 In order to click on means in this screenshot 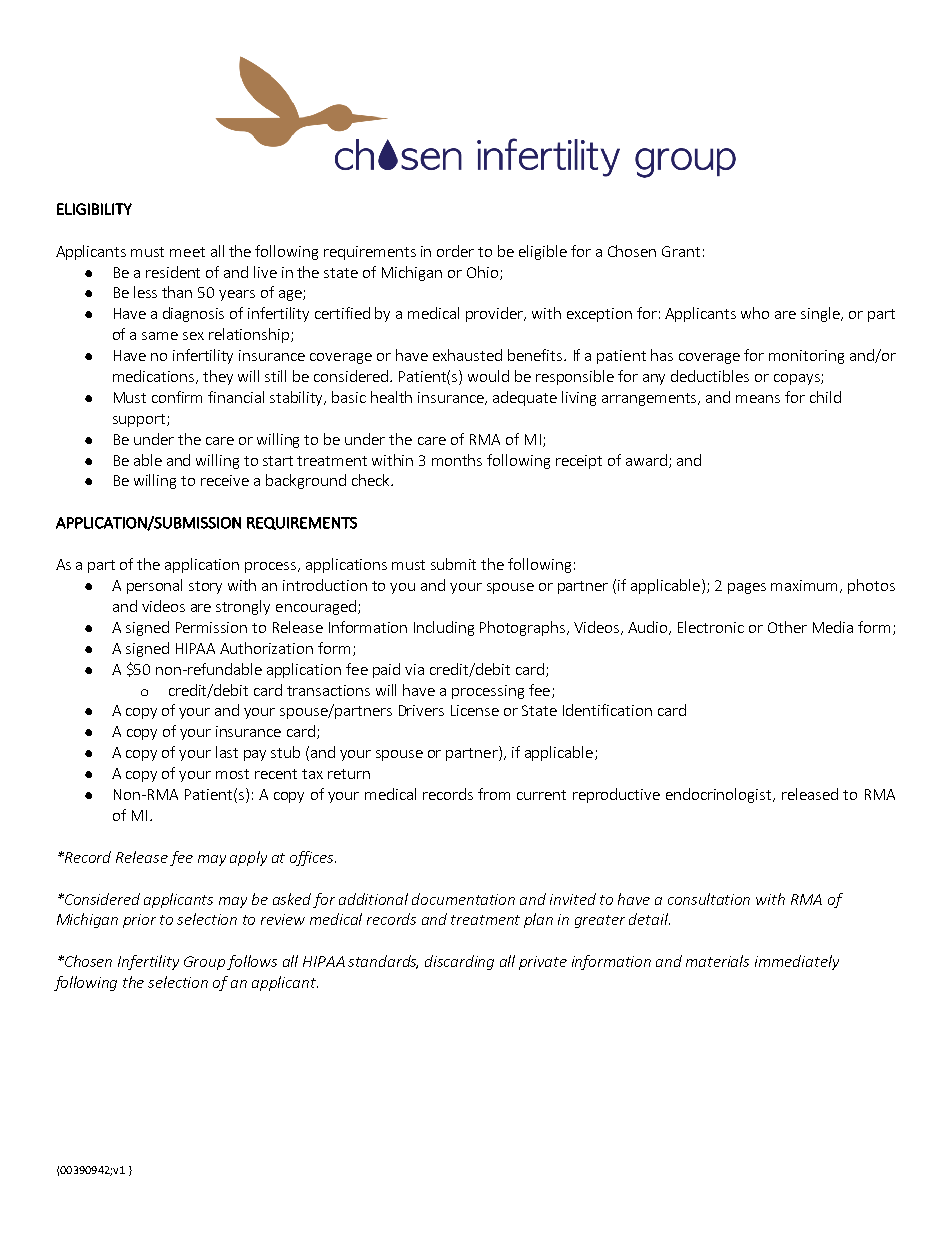, I will do `click(758, 399)`.
